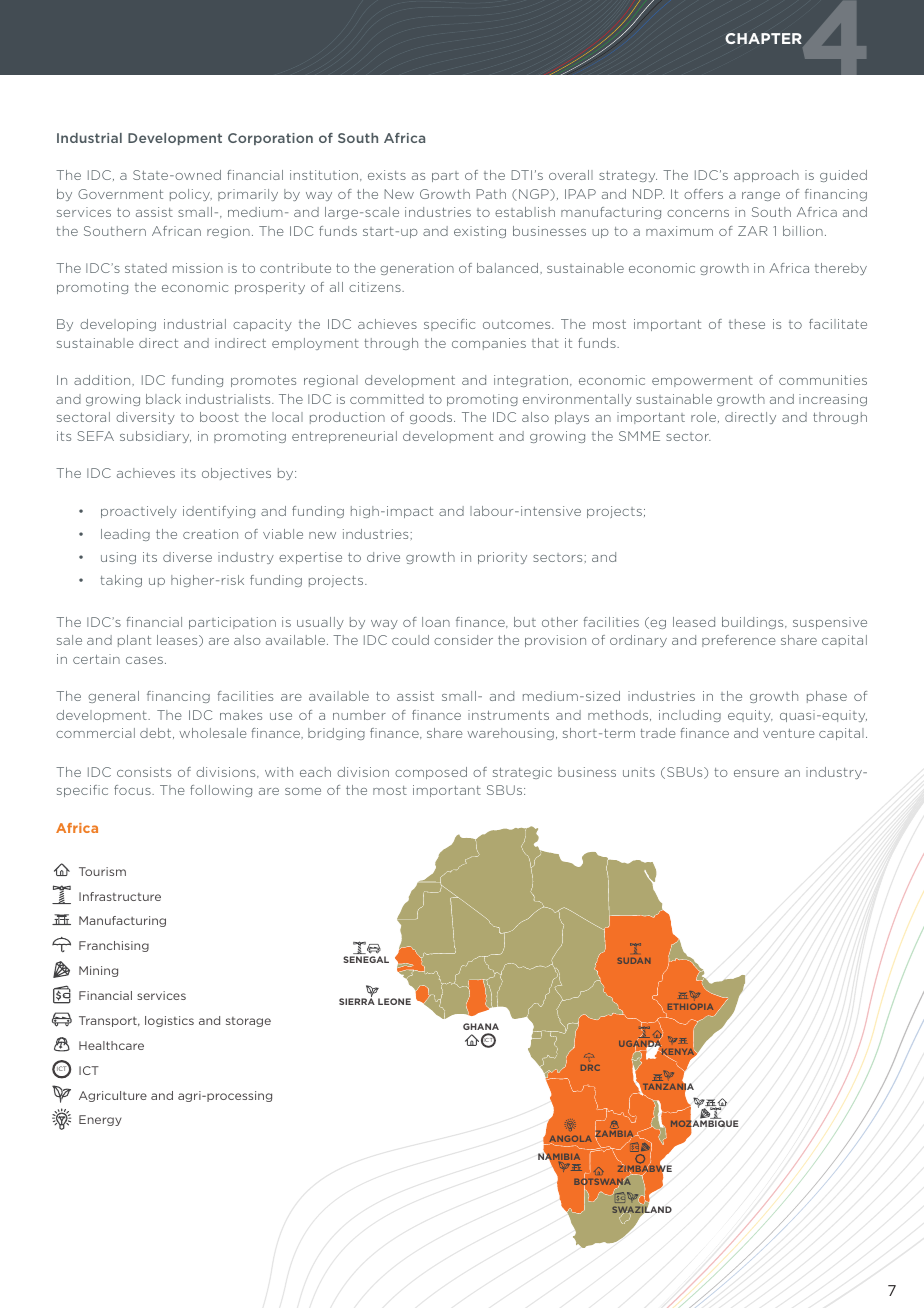 This screenshot has width=924, height=1308. I want to click on following, so click(221, 791).
